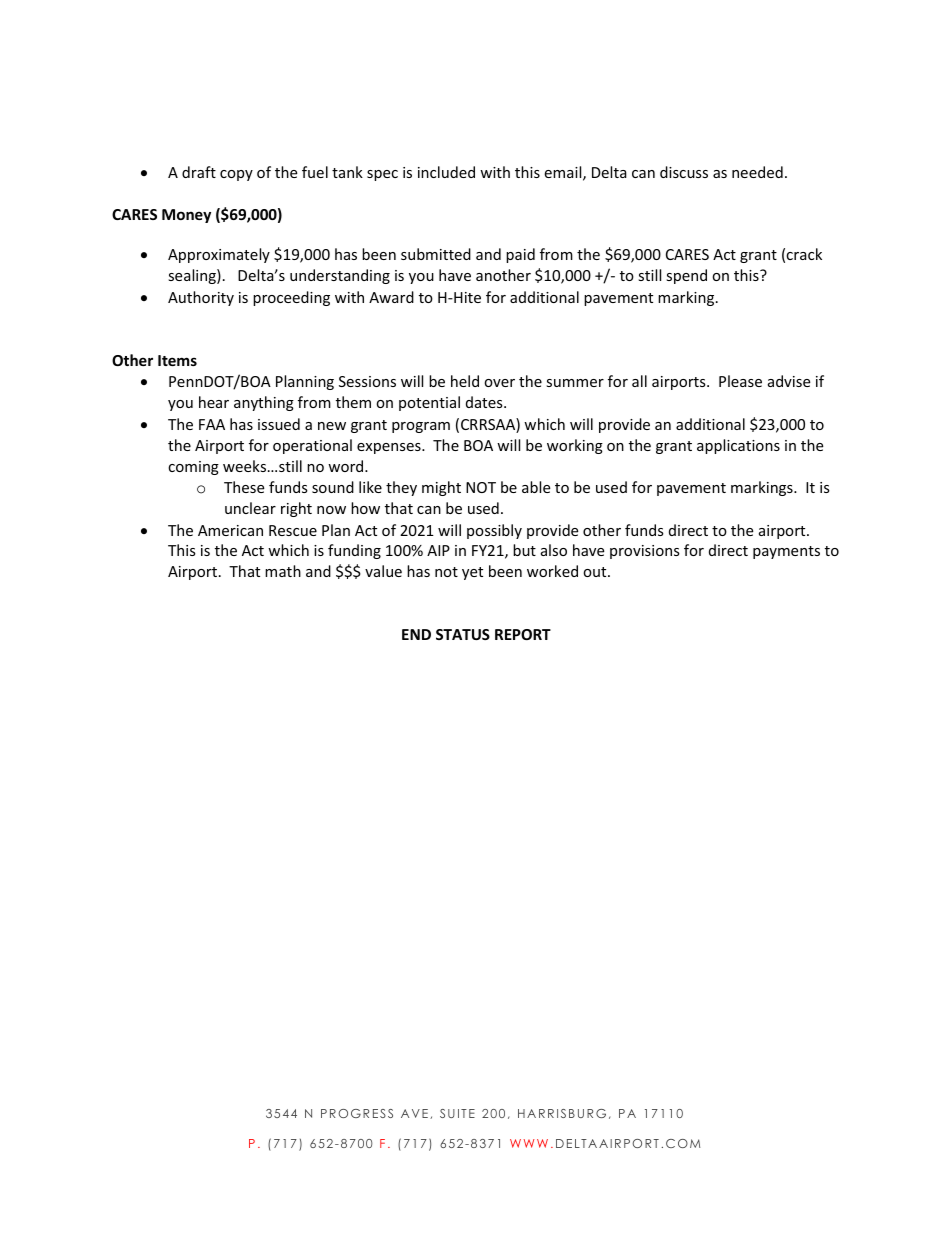  Describe the element at coordinates (523, 634) in the screenshot. I see `REPORT` at that location.
